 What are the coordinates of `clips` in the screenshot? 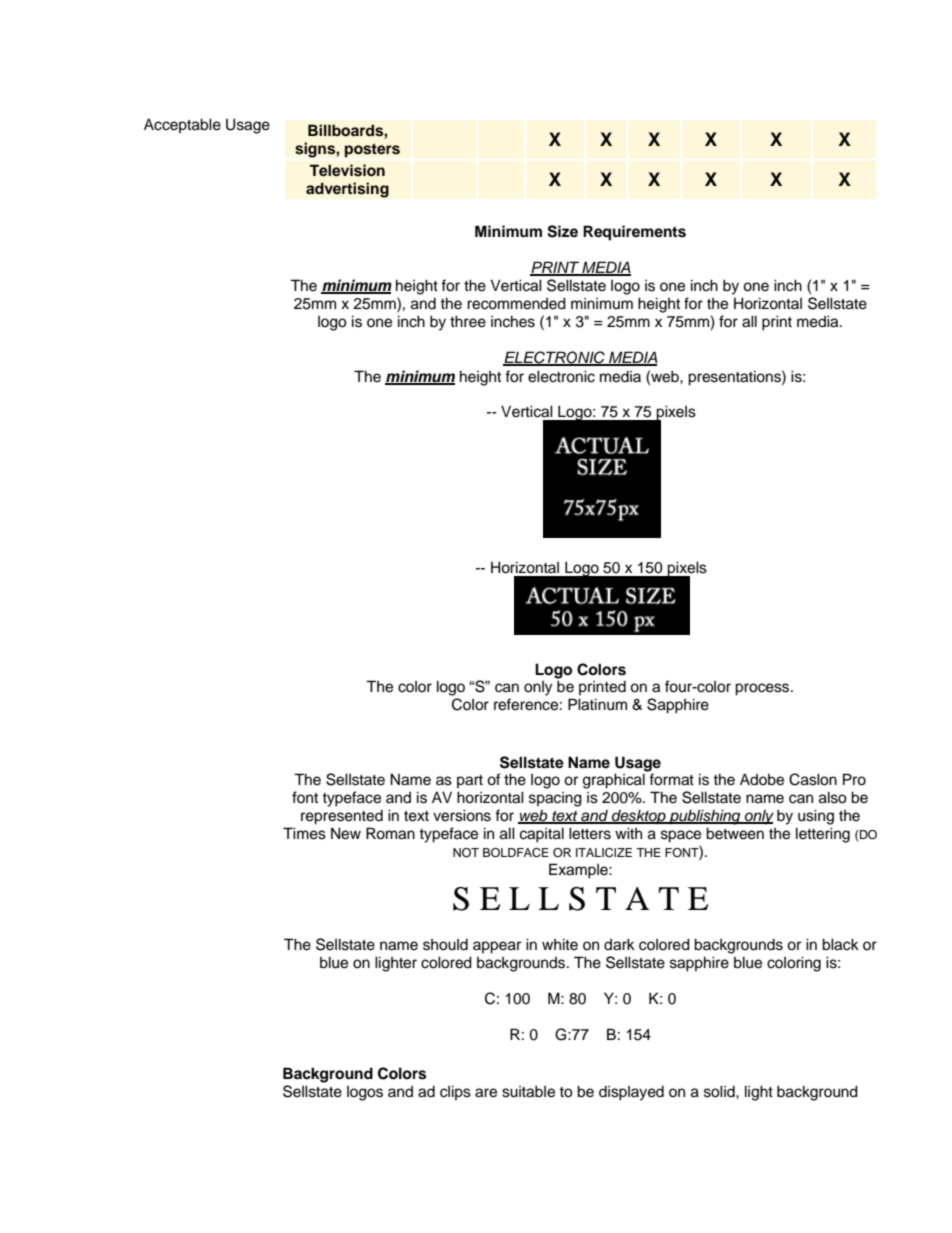 It's located at (455, 1092).
